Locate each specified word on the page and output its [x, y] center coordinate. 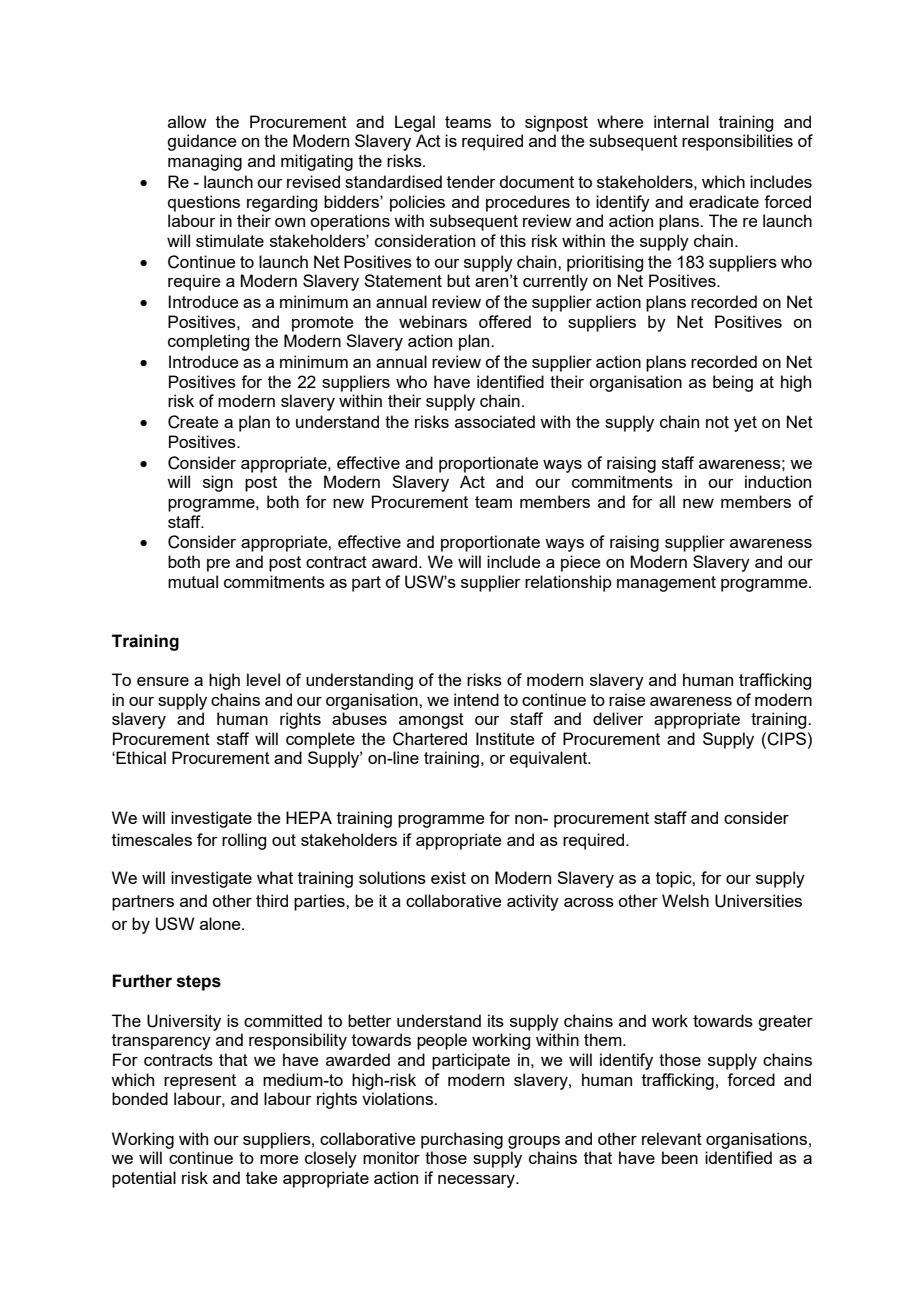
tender [471, 181]
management [666, 584]
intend [476, 699]
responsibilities [737, 142]
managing [205, 162]
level [263, 679]
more [279, 1159]
